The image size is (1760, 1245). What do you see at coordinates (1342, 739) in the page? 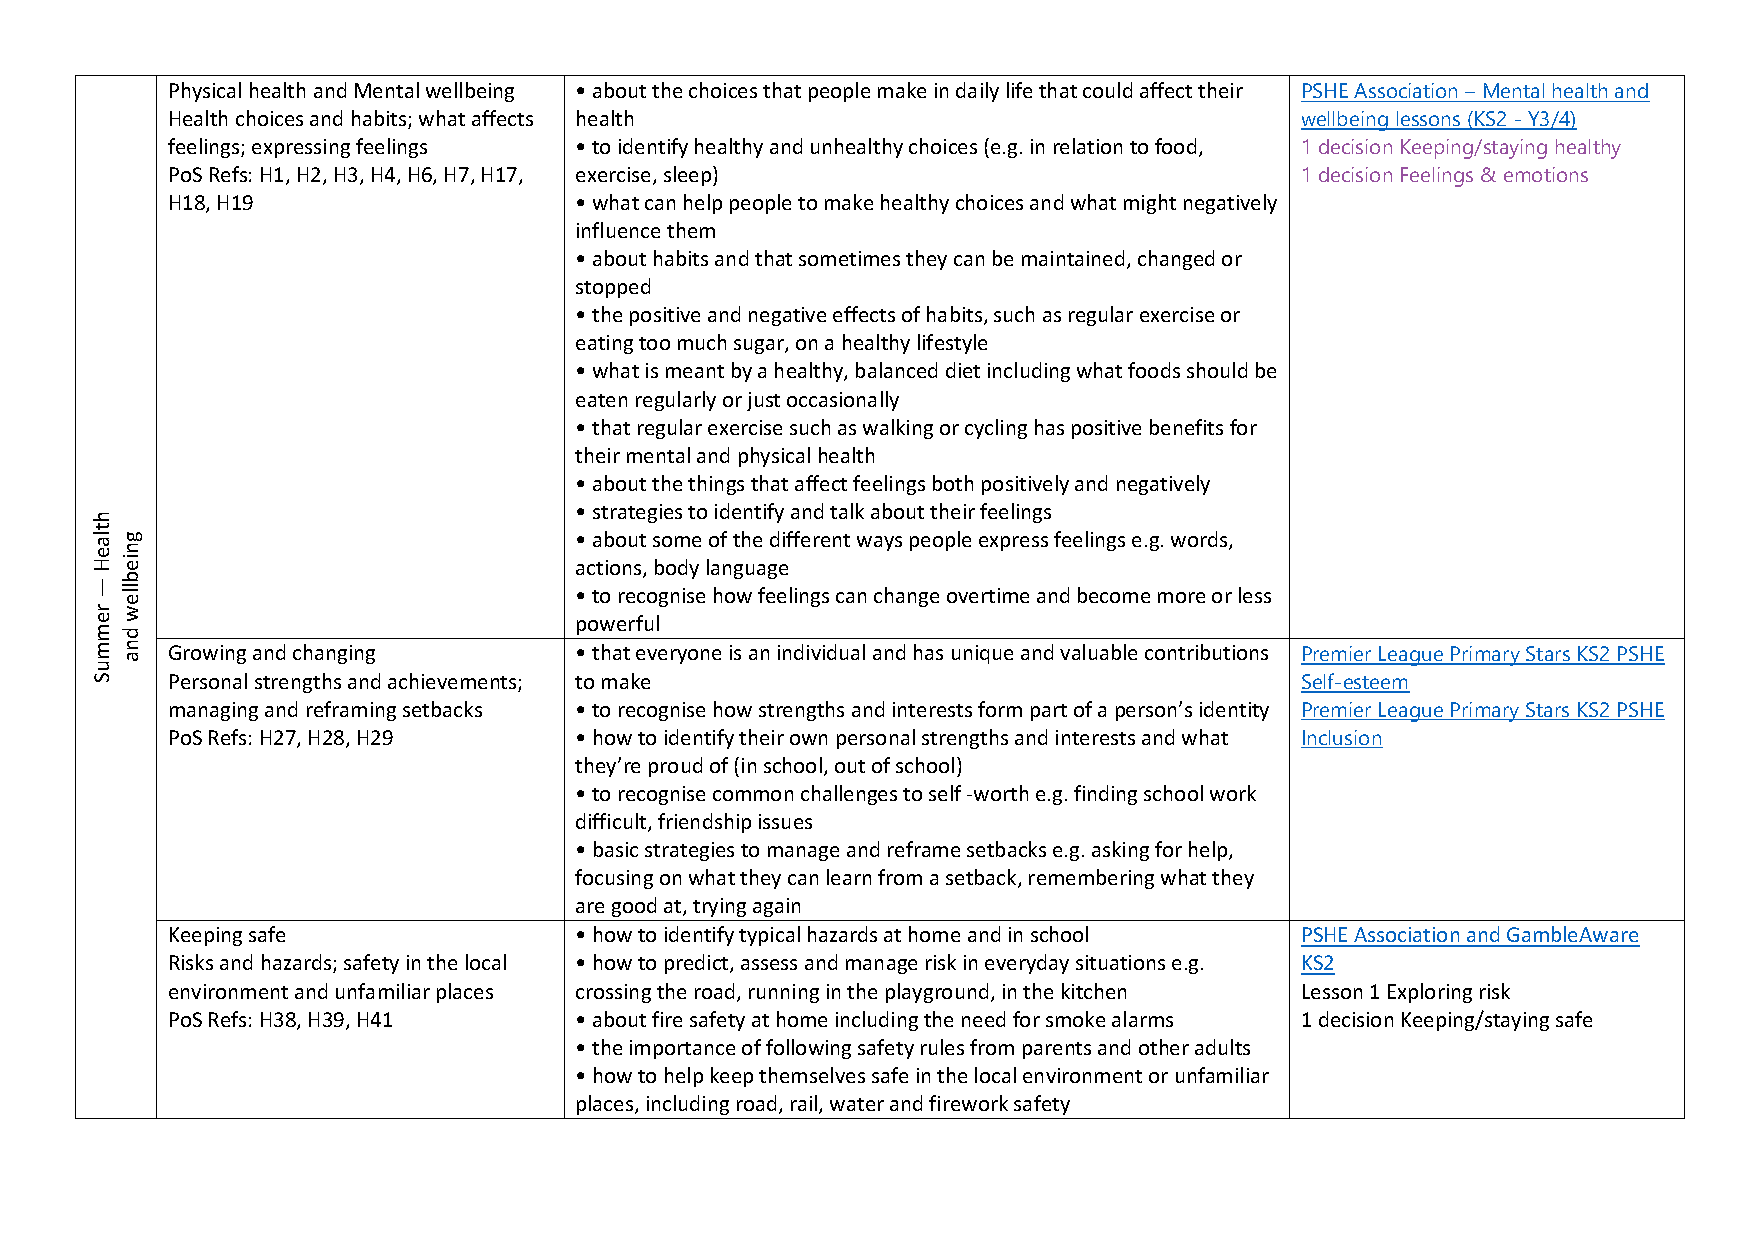
I see `Inclusion` at bounding box center [1342, 739].
